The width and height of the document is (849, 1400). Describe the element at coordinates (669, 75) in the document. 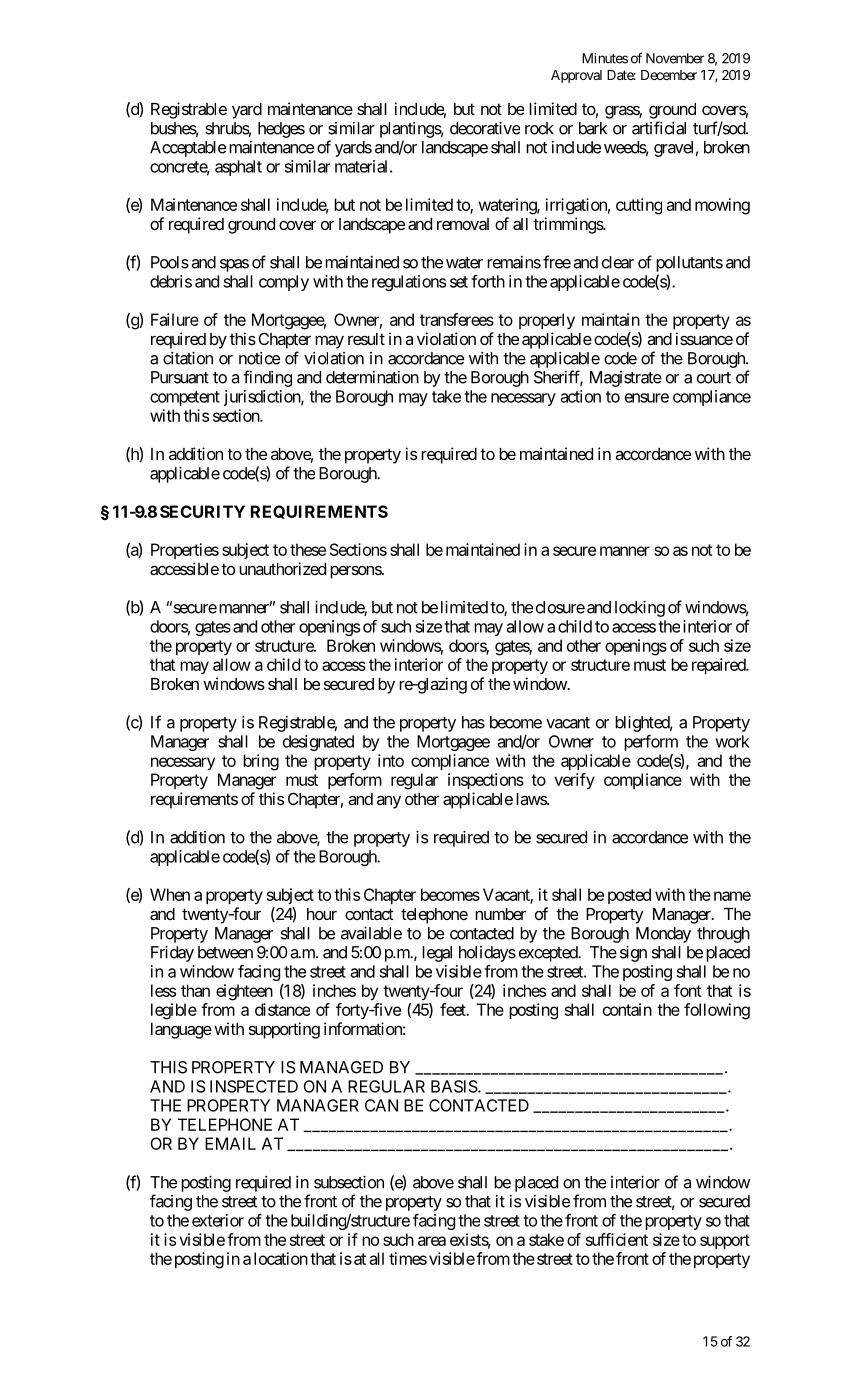

I see `December` at that location.
